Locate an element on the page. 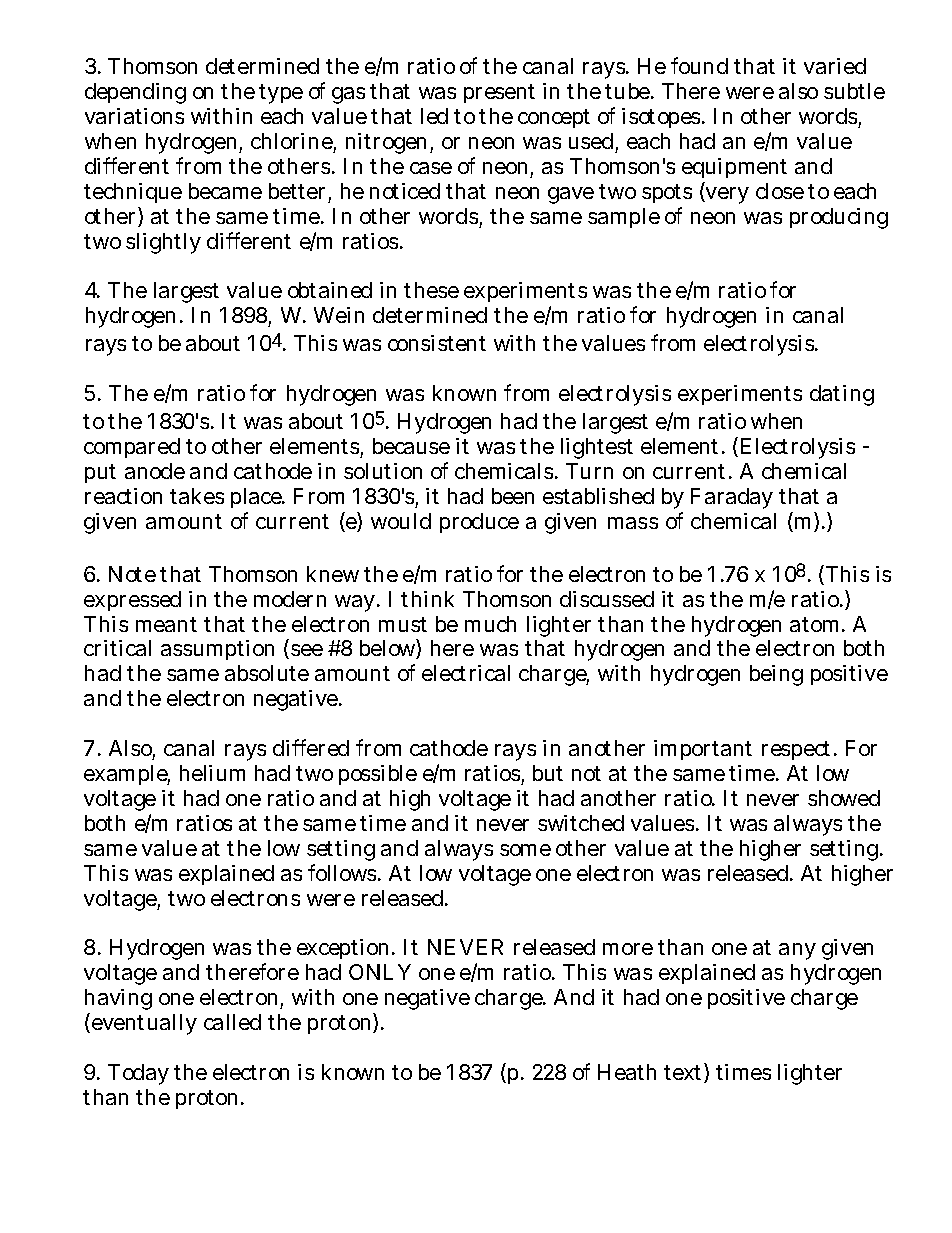 The height and width of the image is (1233, 952). called is located at coordinates (232, 1022).
